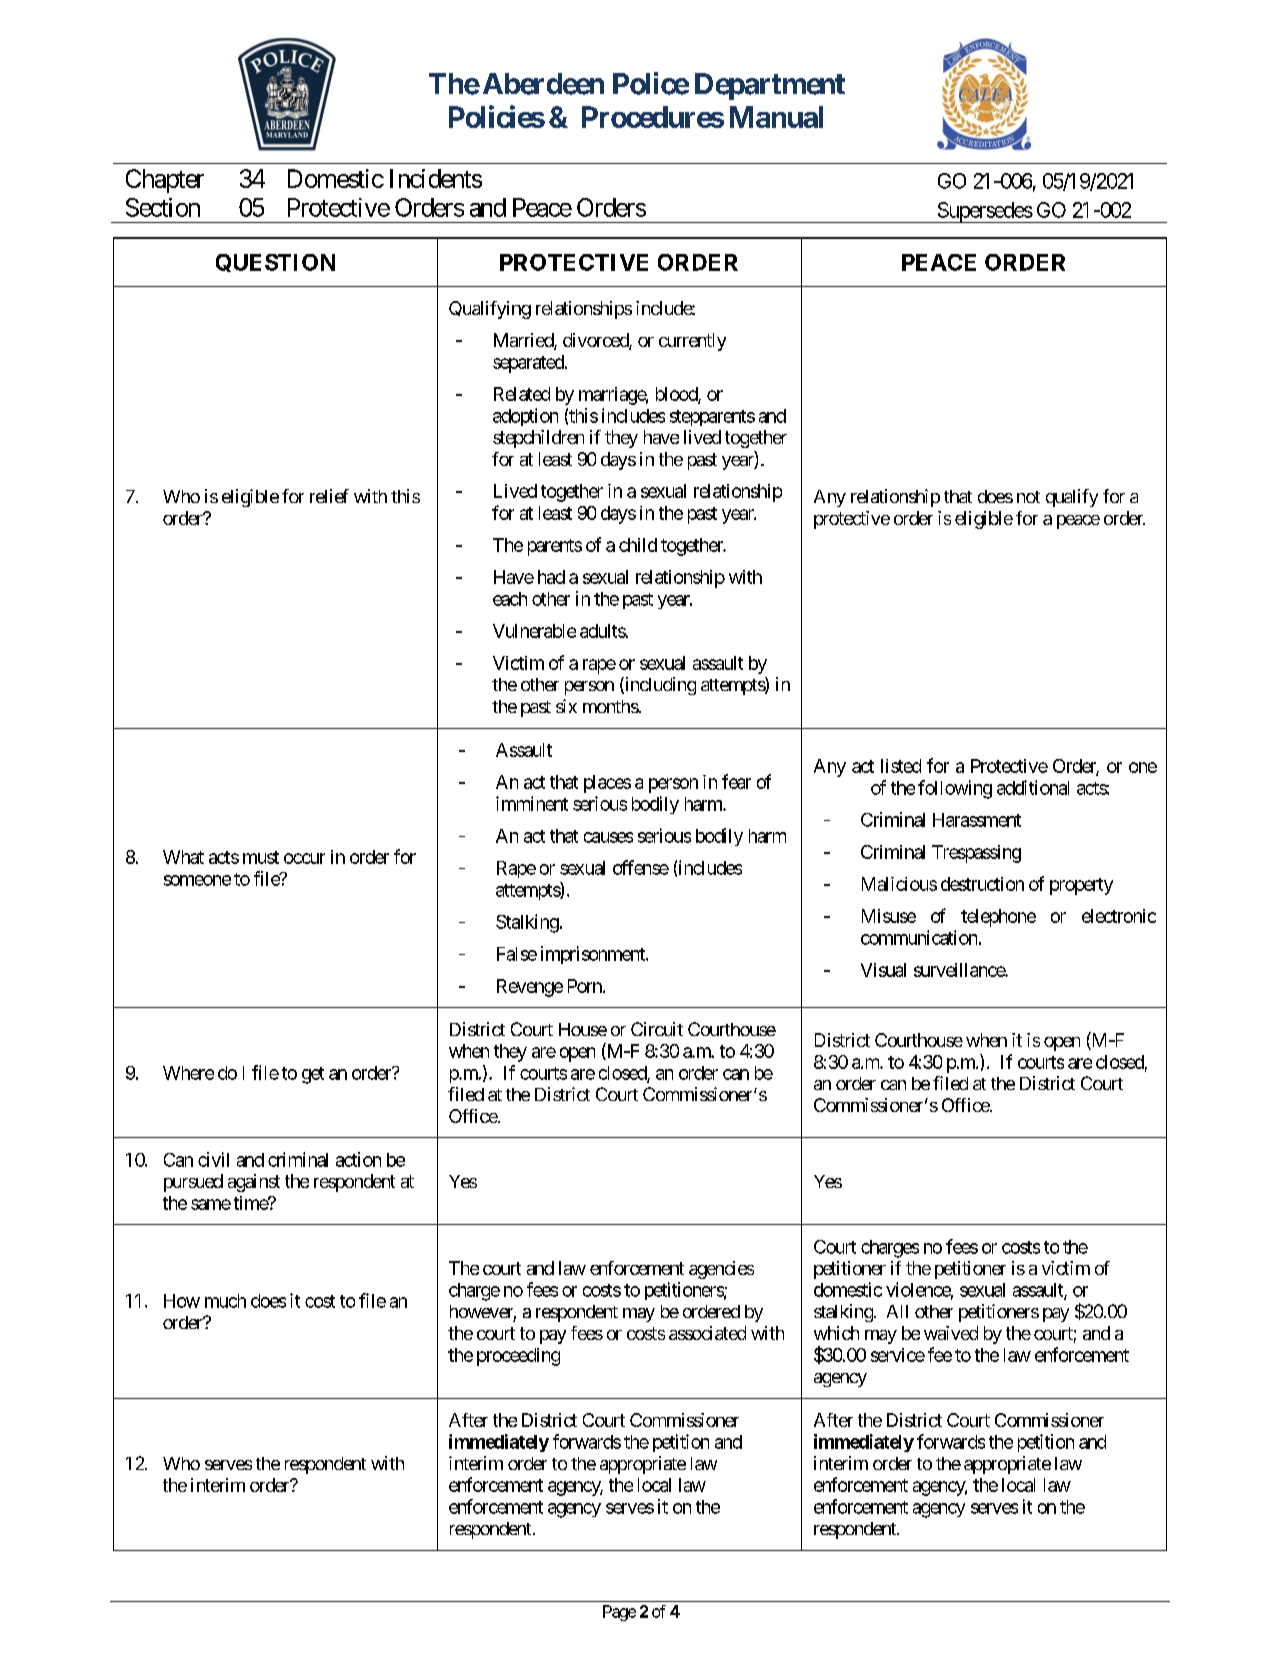  Describe the element at coordinates (776, 117) in the screenshot. I see `Manual` at that location.
